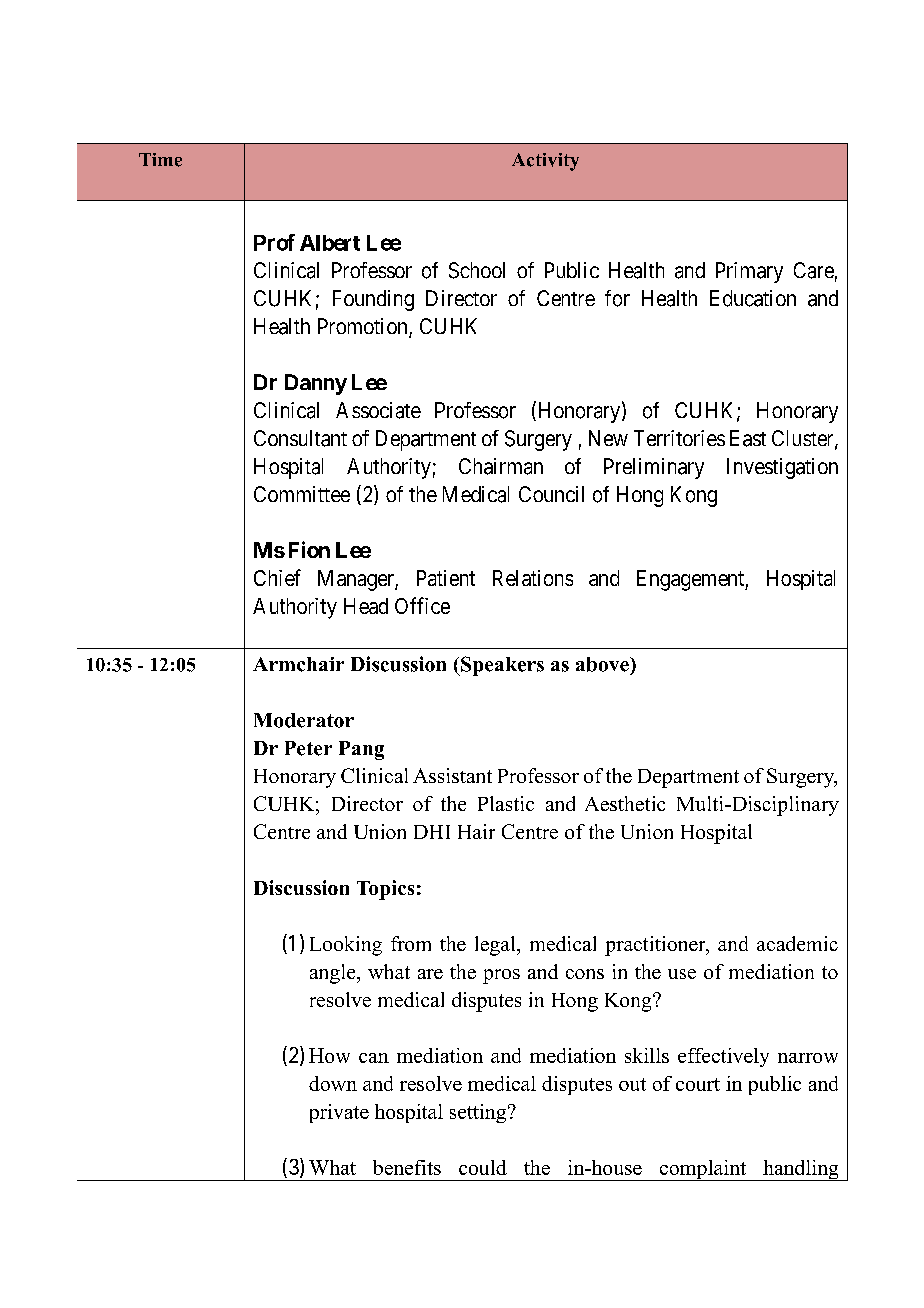 The width and height of the page is (924, 1308). What do you see at coordinates (749, 272) in the page?
I see `Primary` at bounding box center [749, 272].
